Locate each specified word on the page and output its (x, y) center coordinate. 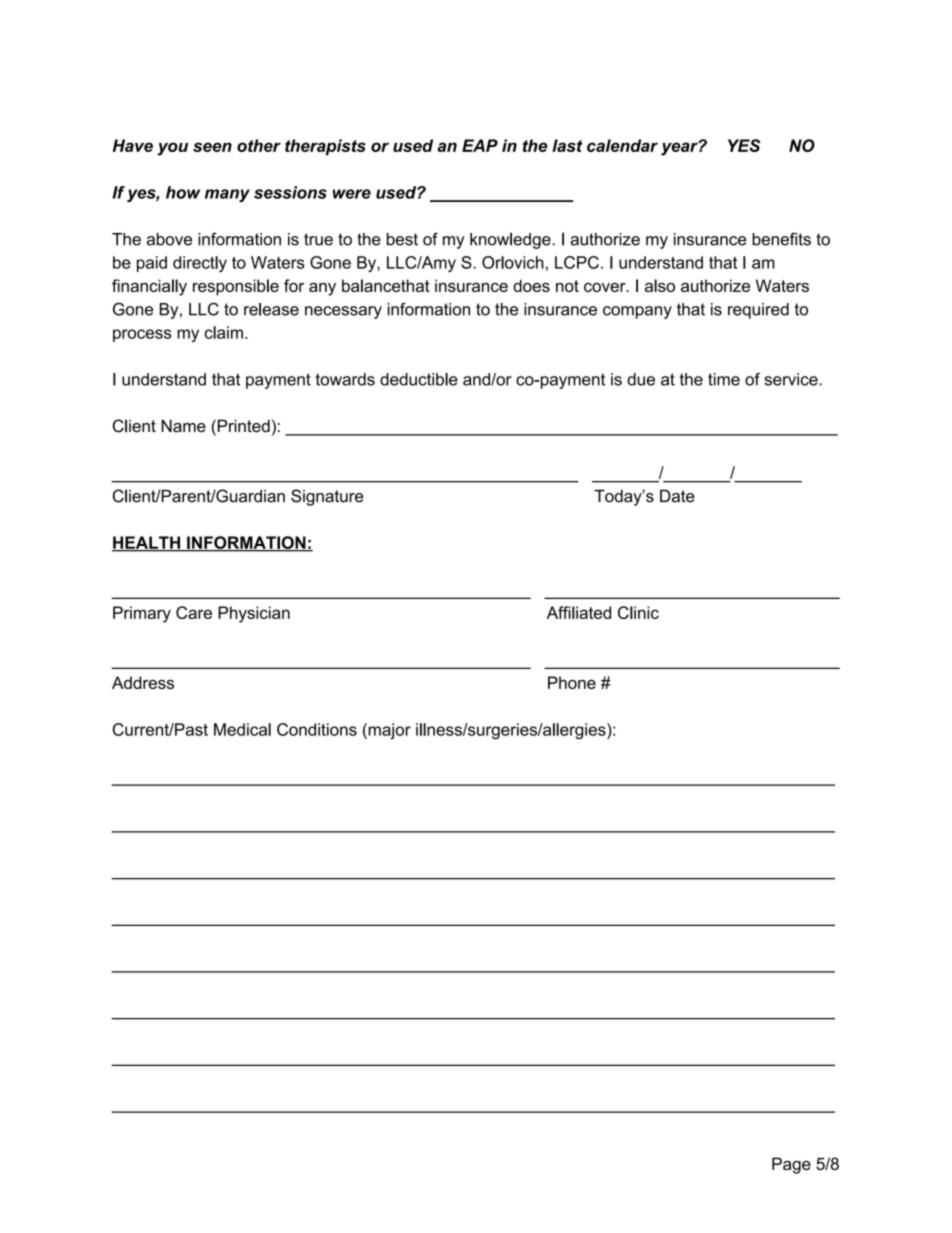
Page (791, 1165)
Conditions (317, 729)
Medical (242, 729)
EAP (480, 145)
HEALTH (147, 543)
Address (143, 682)
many (227, 195)
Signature (327, 497)
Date (677, 496)
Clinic (638, 612)
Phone (572, 682)
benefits (781, 239)
